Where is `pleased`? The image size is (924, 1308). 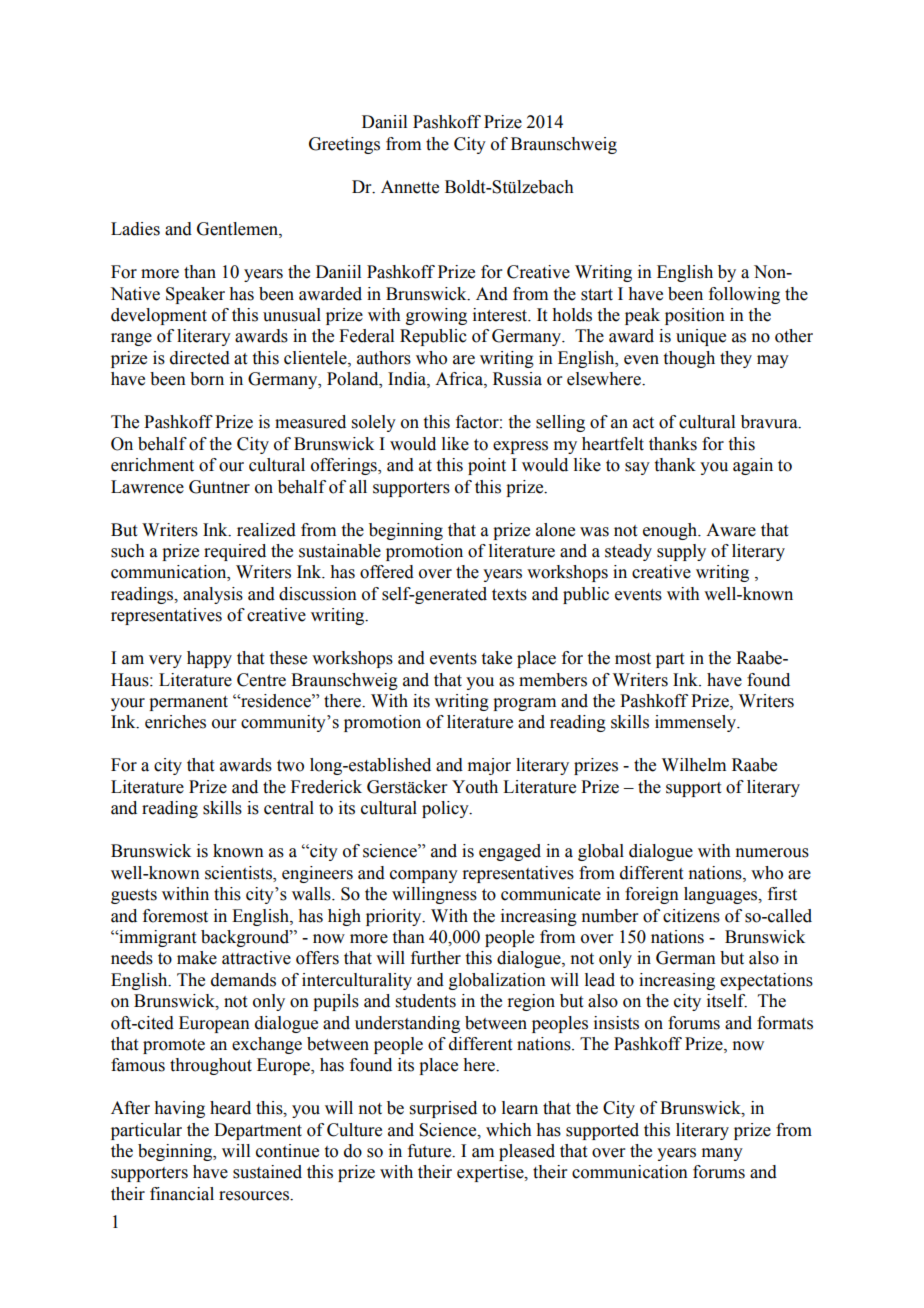
pleased is located at coordinates (527, 1152).
